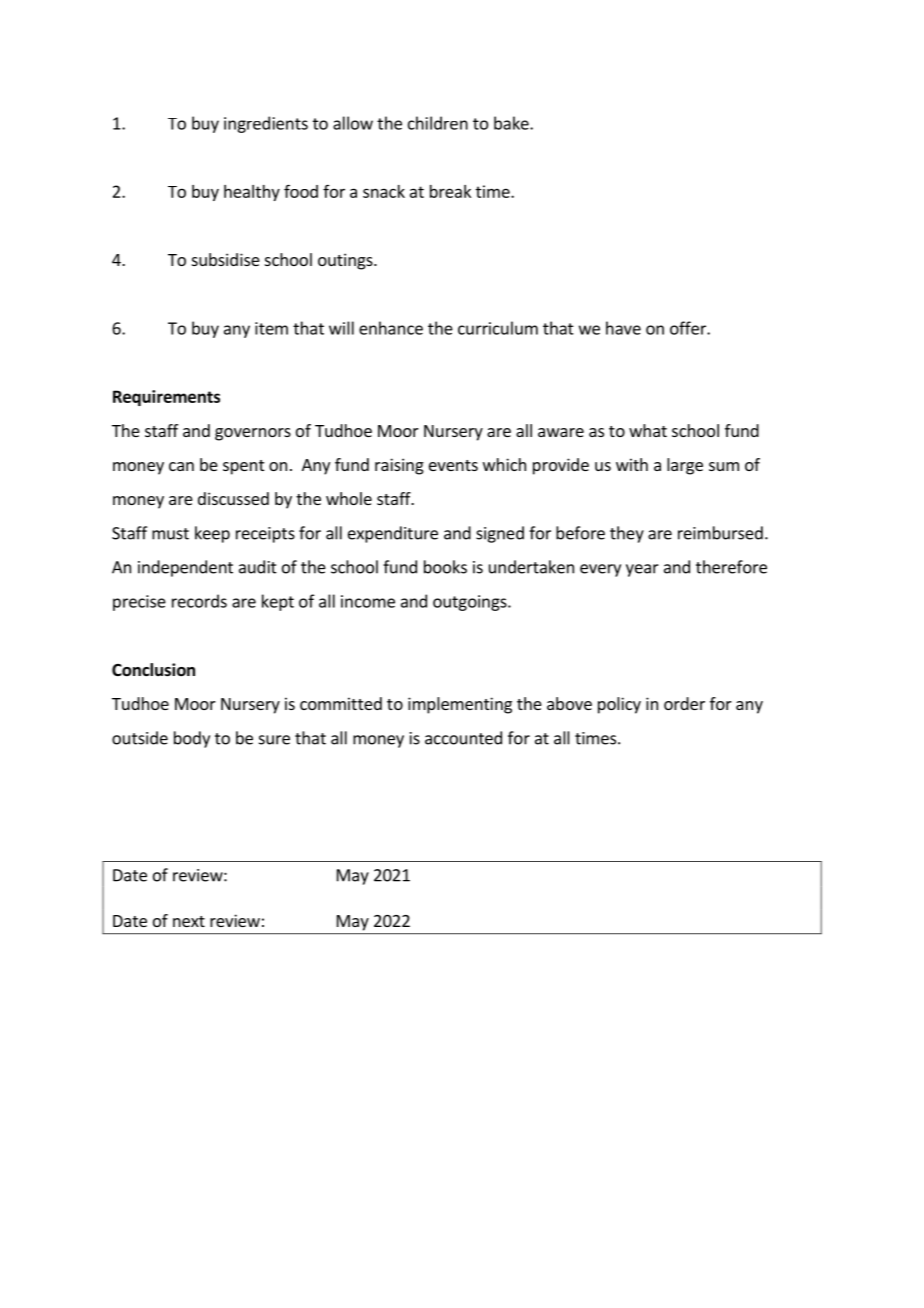 The width and height of the screenshot is (924, 1308). What do you see at coordinates (189, 921) in the screenshot?
I see `next` at bounding box center [189, 921].
